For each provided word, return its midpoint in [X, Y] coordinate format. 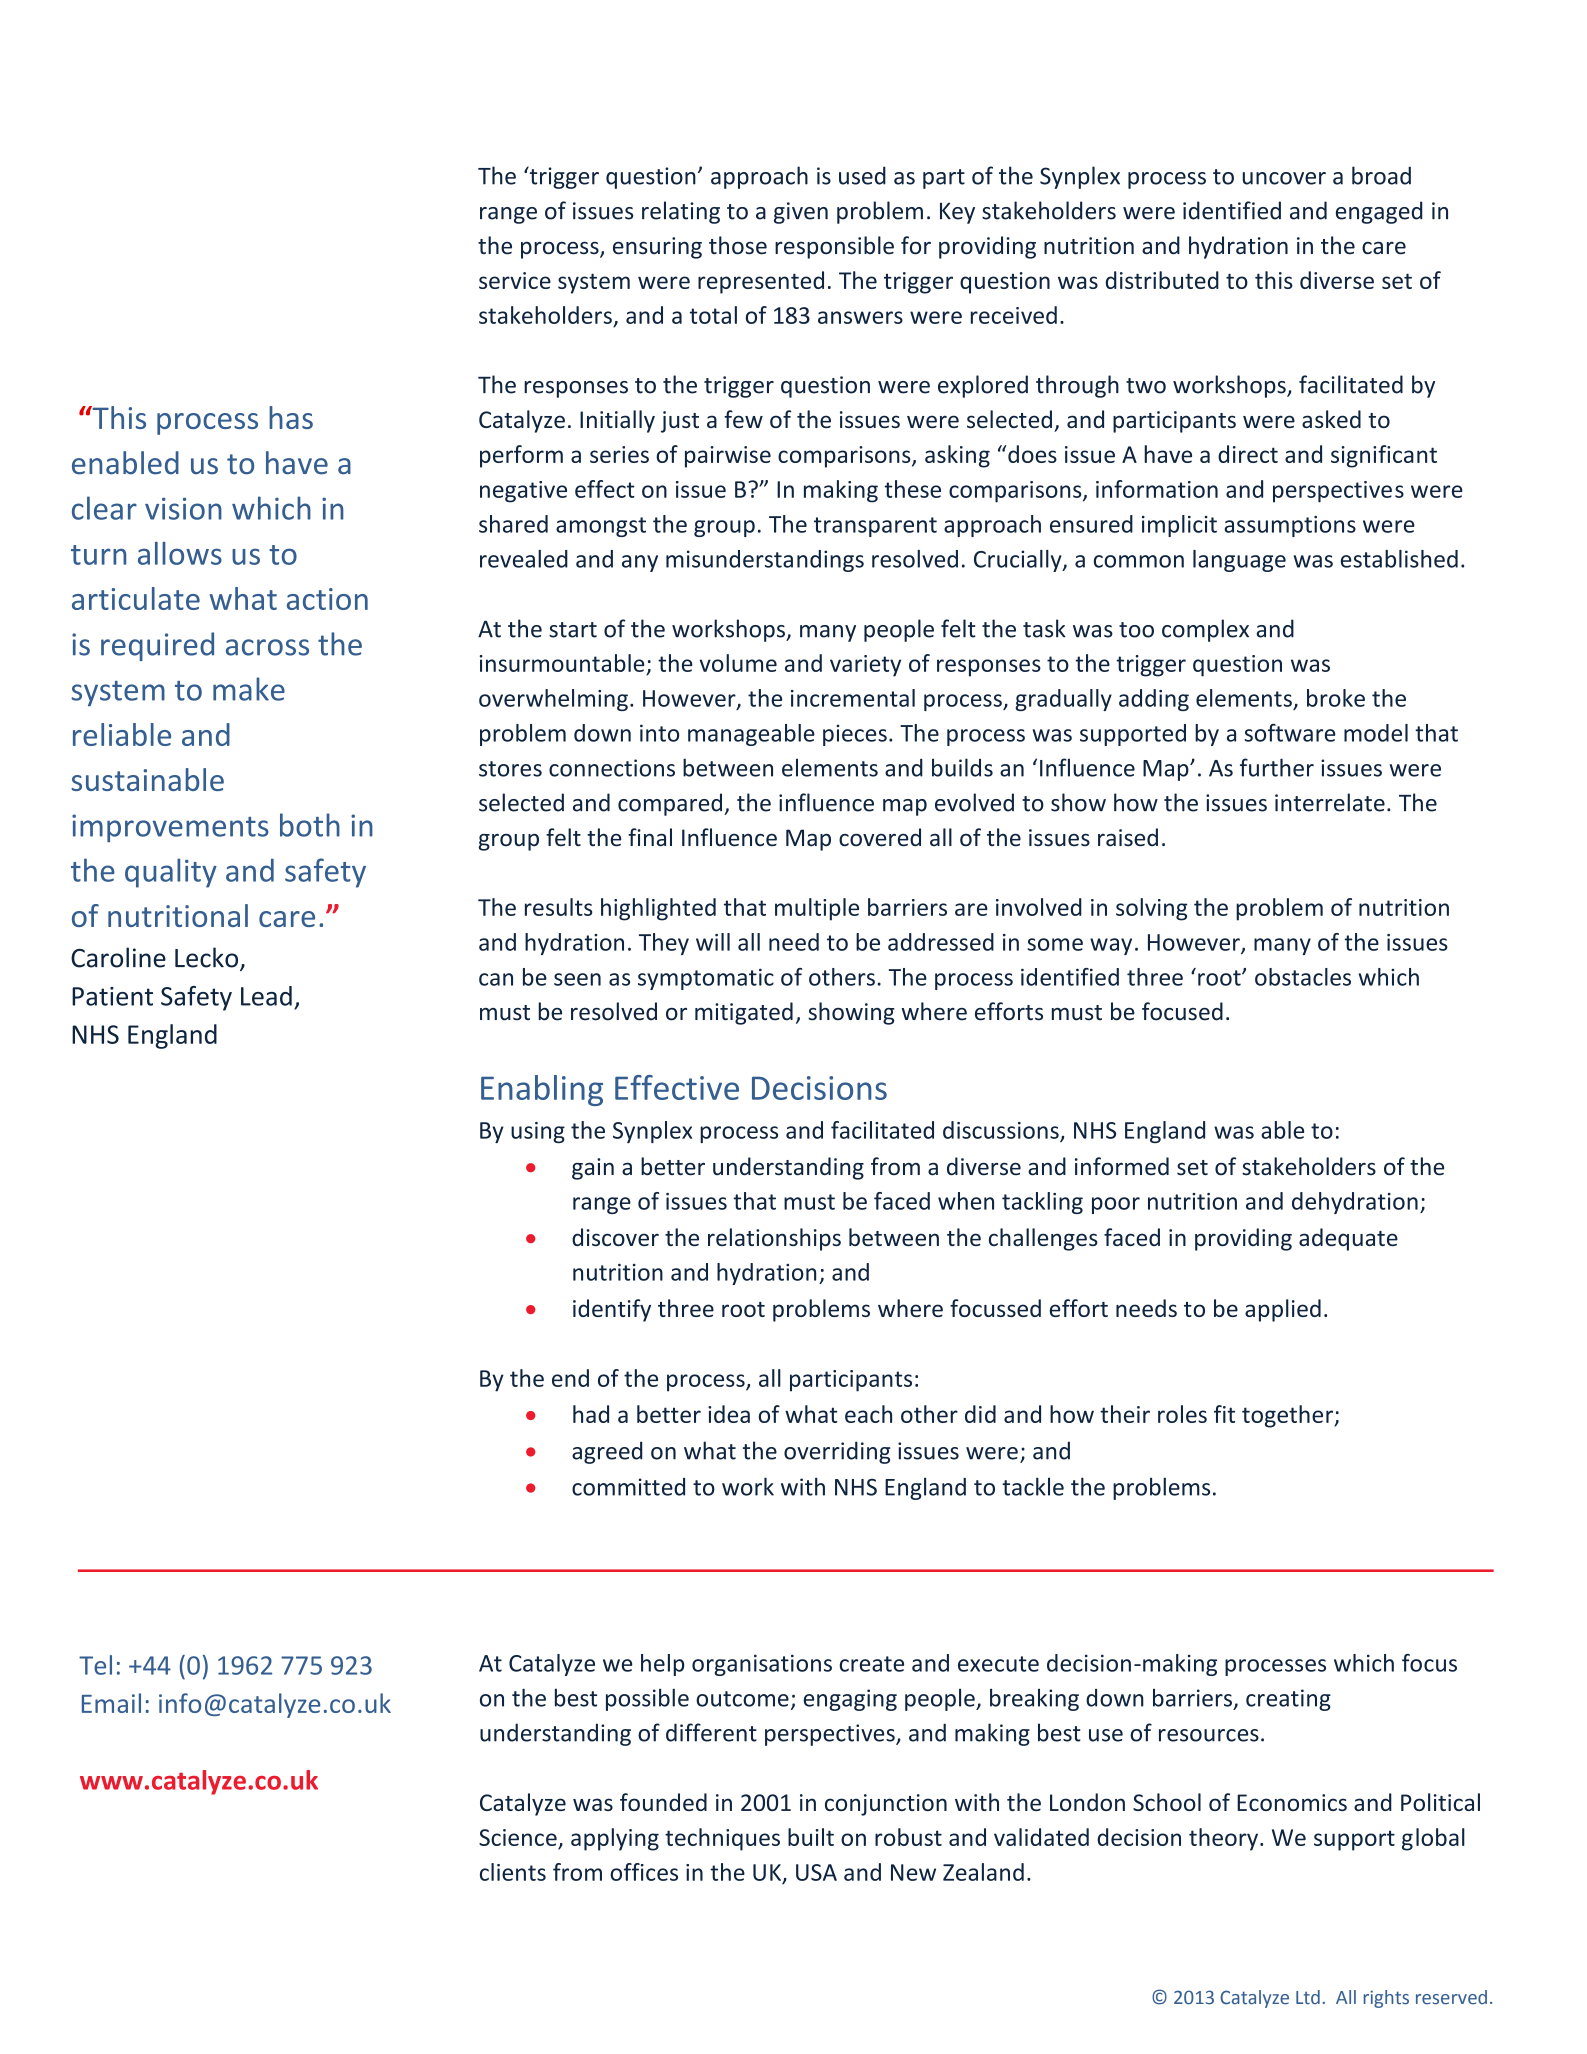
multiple [817, 909]
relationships [774, 1239]
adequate [1348, 1239]
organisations [762, 1665]
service [515, 280]
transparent [875, 527]
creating [1288, 1700]
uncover [1284, 178]
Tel [95, 1665]
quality [171, 873]
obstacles [1303, 977]
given [801, 213]
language [1239, 561]
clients [513, 1872]
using [538, 1132]
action [327, 599]
